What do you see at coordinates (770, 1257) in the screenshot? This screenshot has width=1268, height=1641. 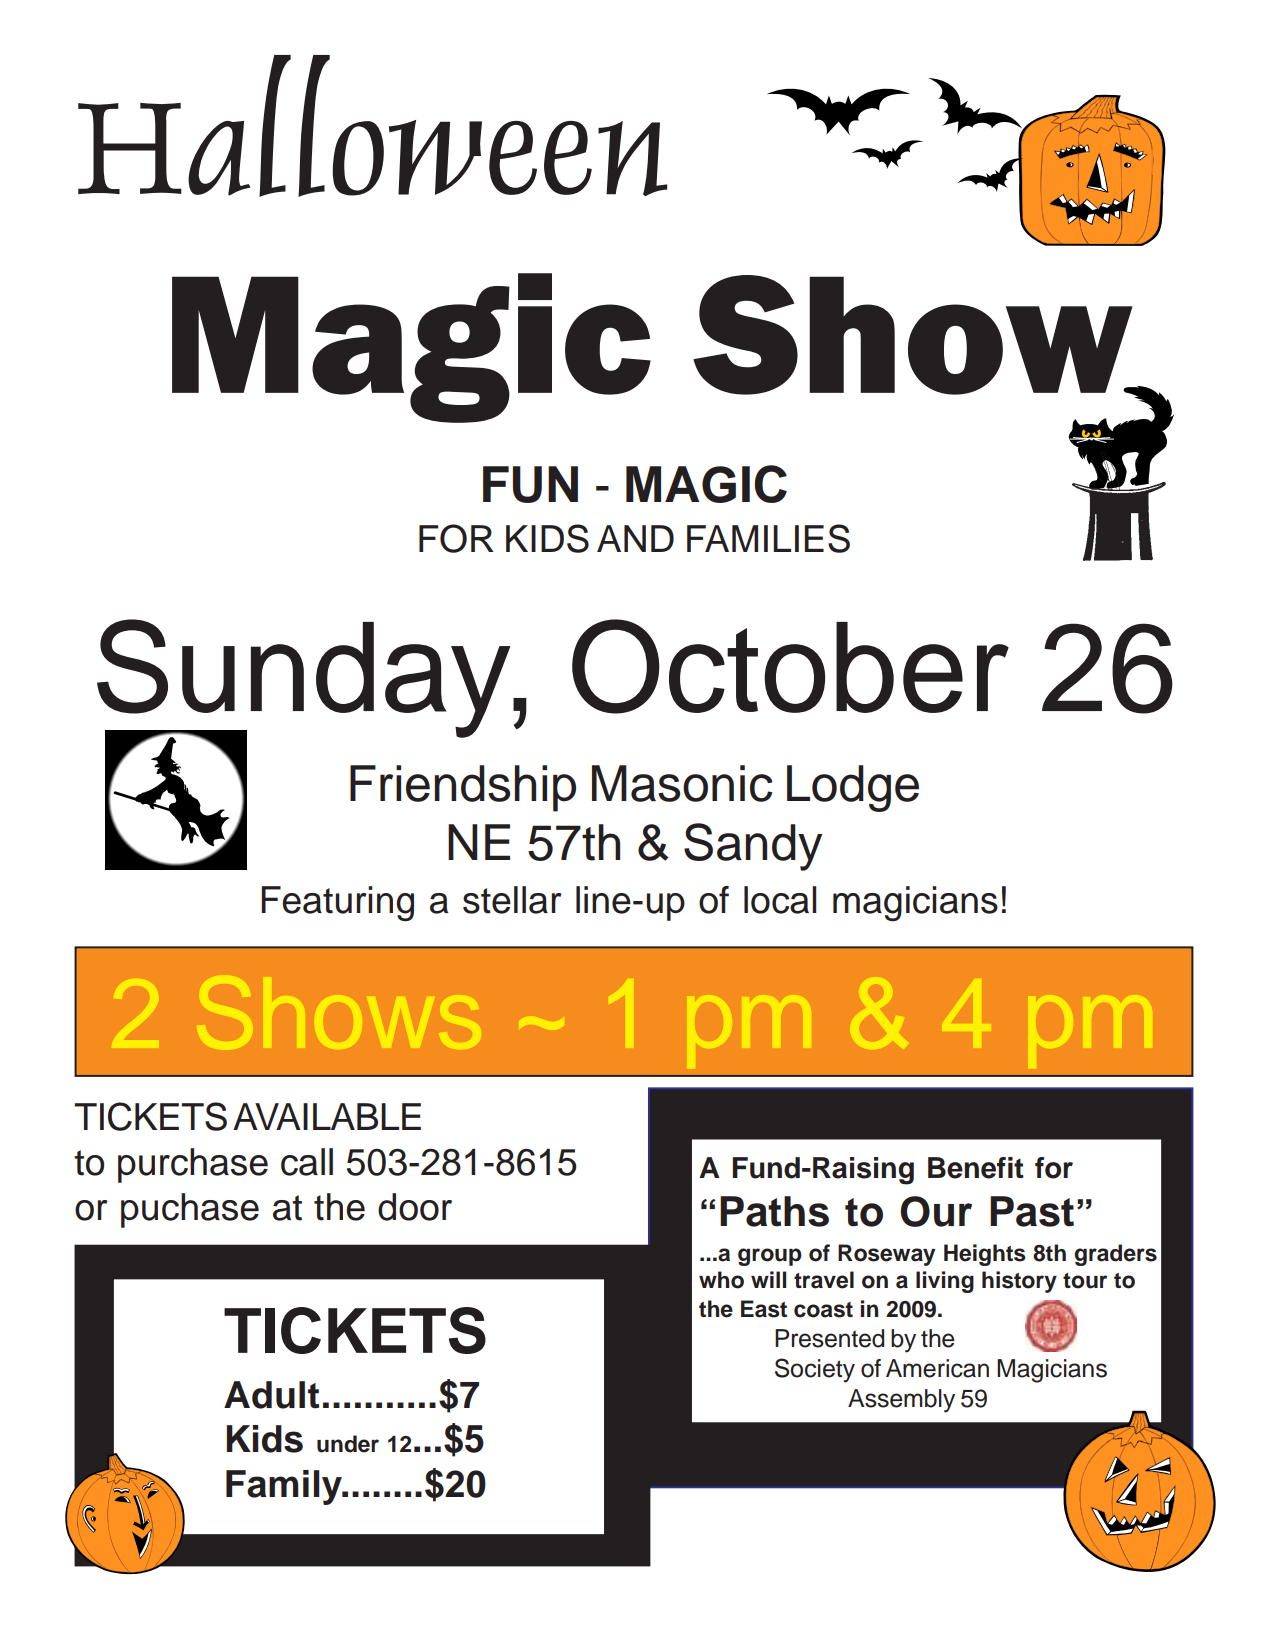 I see `group` at bounding box center [770, 1257].
